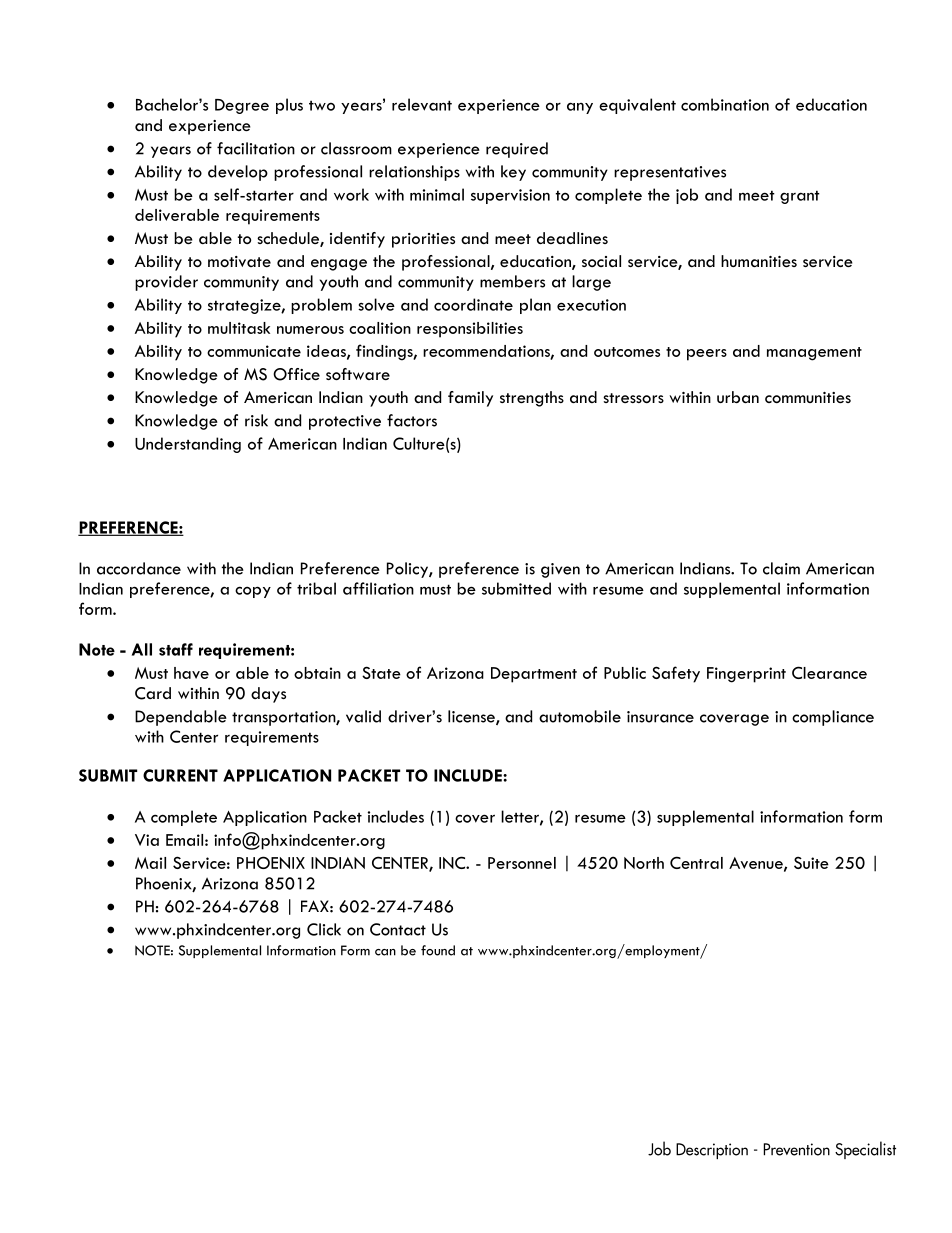 The width and height of the image is (952, 1233). Describe the element at coordinates (242, 106) in the image. I see `Degree` at that location.
